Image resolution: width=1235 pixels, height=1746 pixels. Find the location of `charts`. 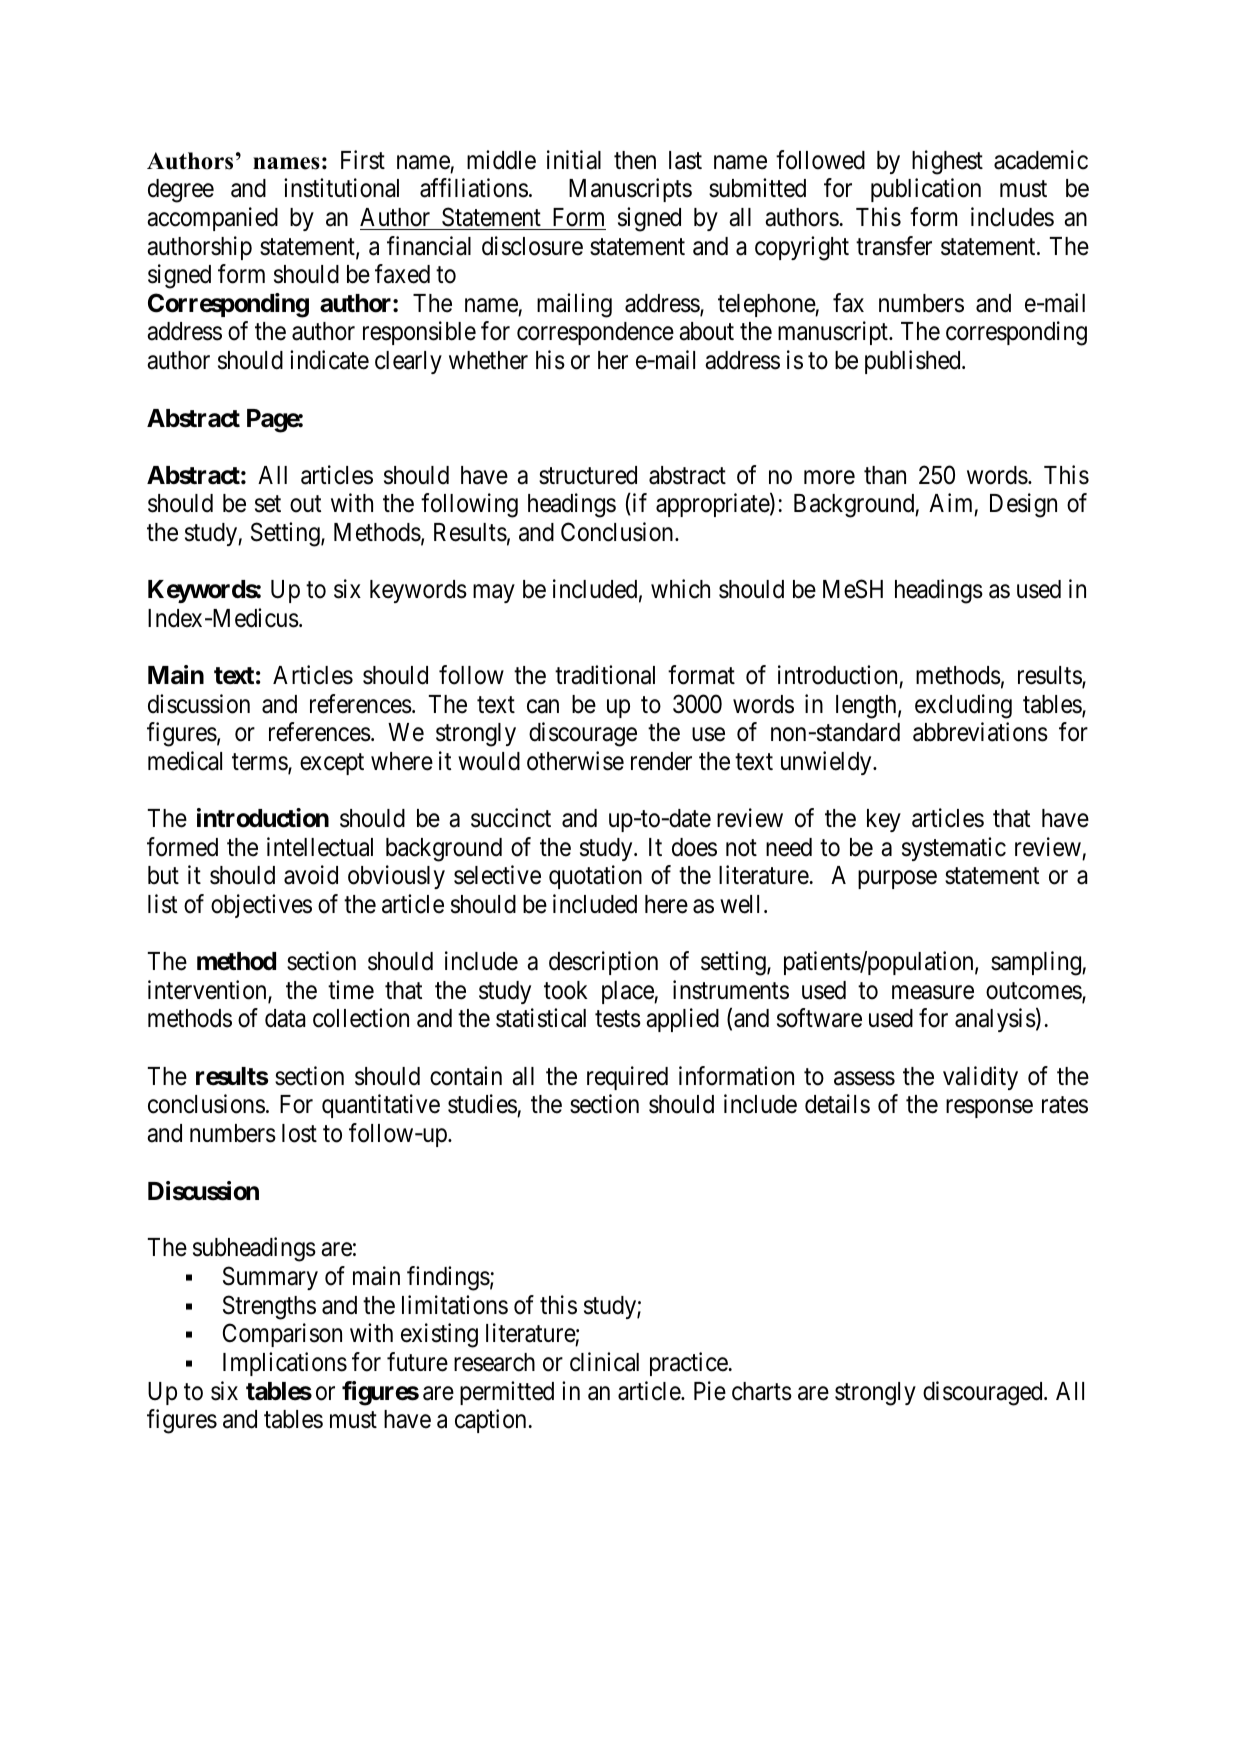

charts is located at coordinates (762, 1391).
